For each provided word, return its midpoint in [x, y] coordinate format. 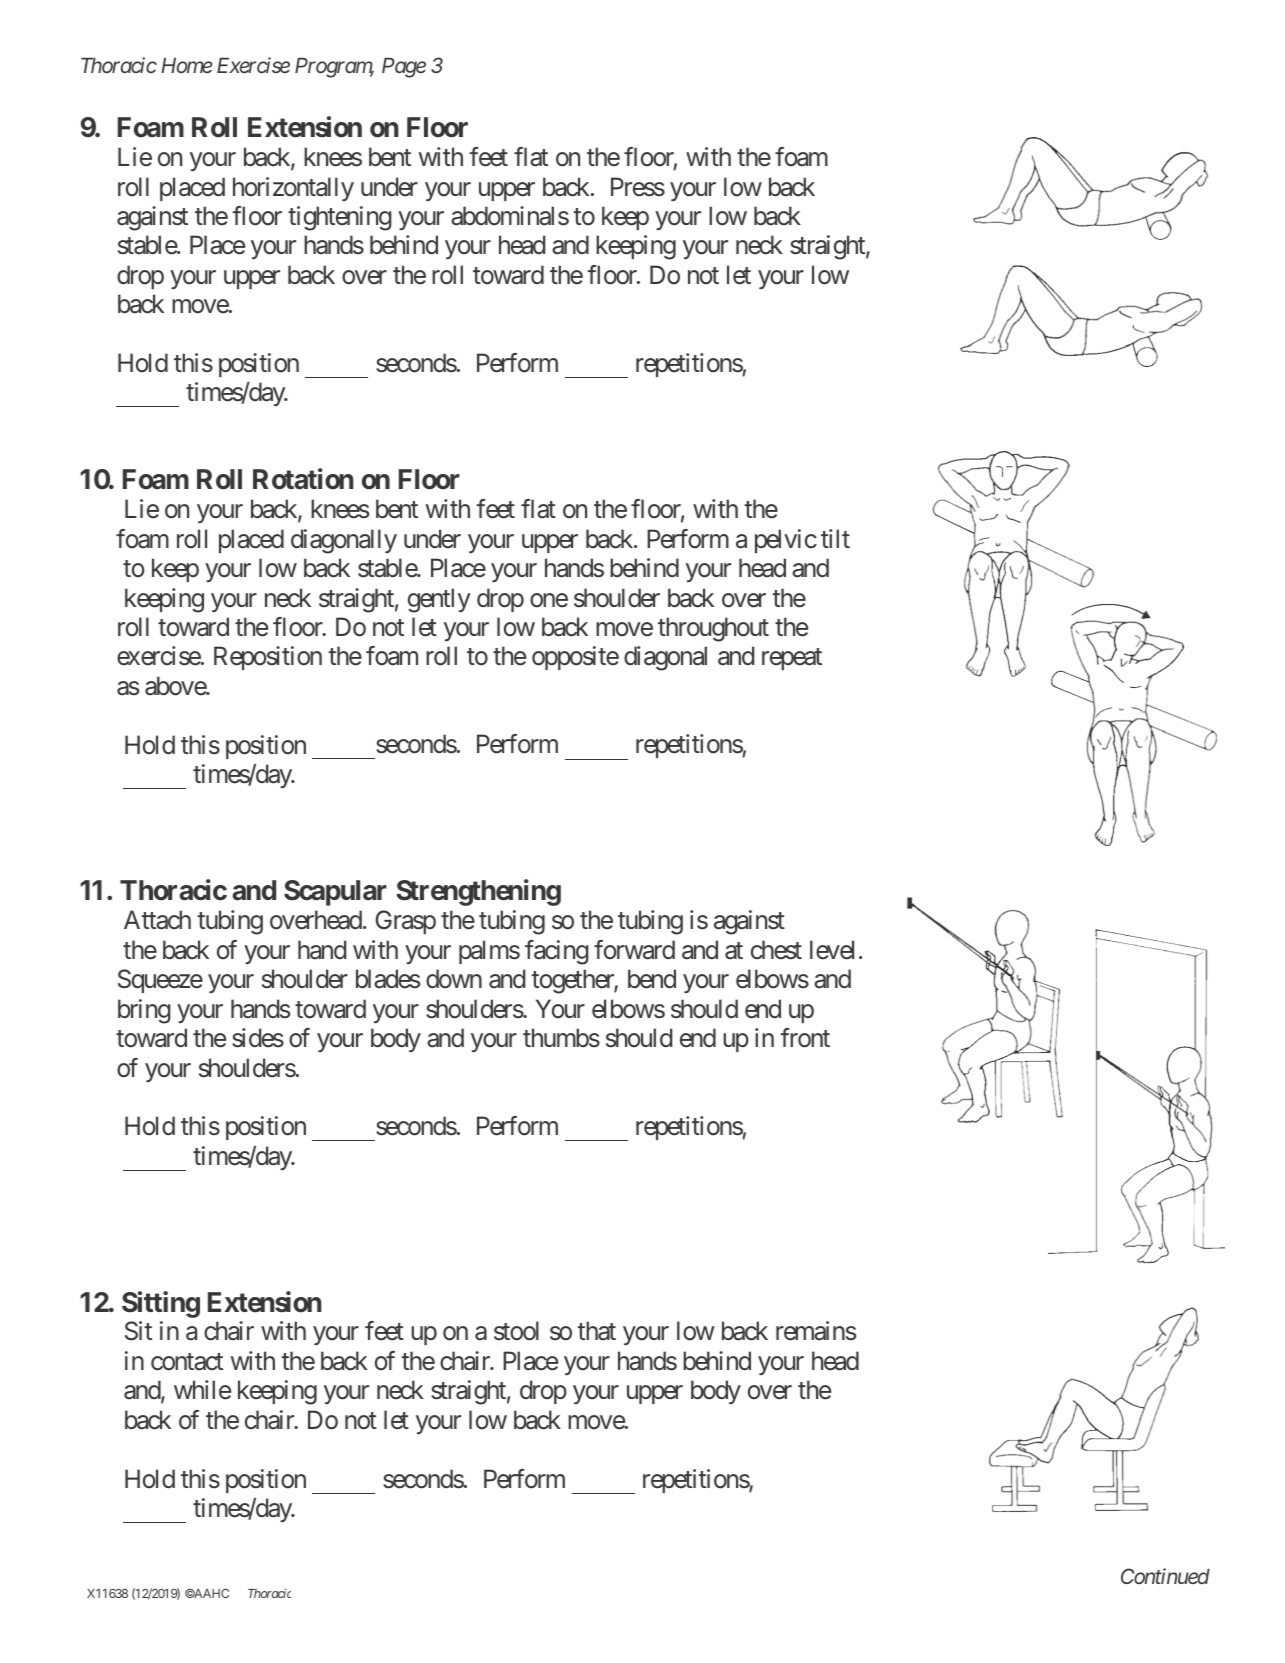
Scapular [335, 893]
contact [187, 1362]
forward [634, 950]
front [805, 1038]
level [832, 950]
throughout [713, 629]
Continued [1165, 1576]
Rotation [303, 479]
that [596, 1331]
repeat [792, 659]
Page [404, 68]
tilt [835, 538]
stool [516, 1331]
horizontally [293, 189]
